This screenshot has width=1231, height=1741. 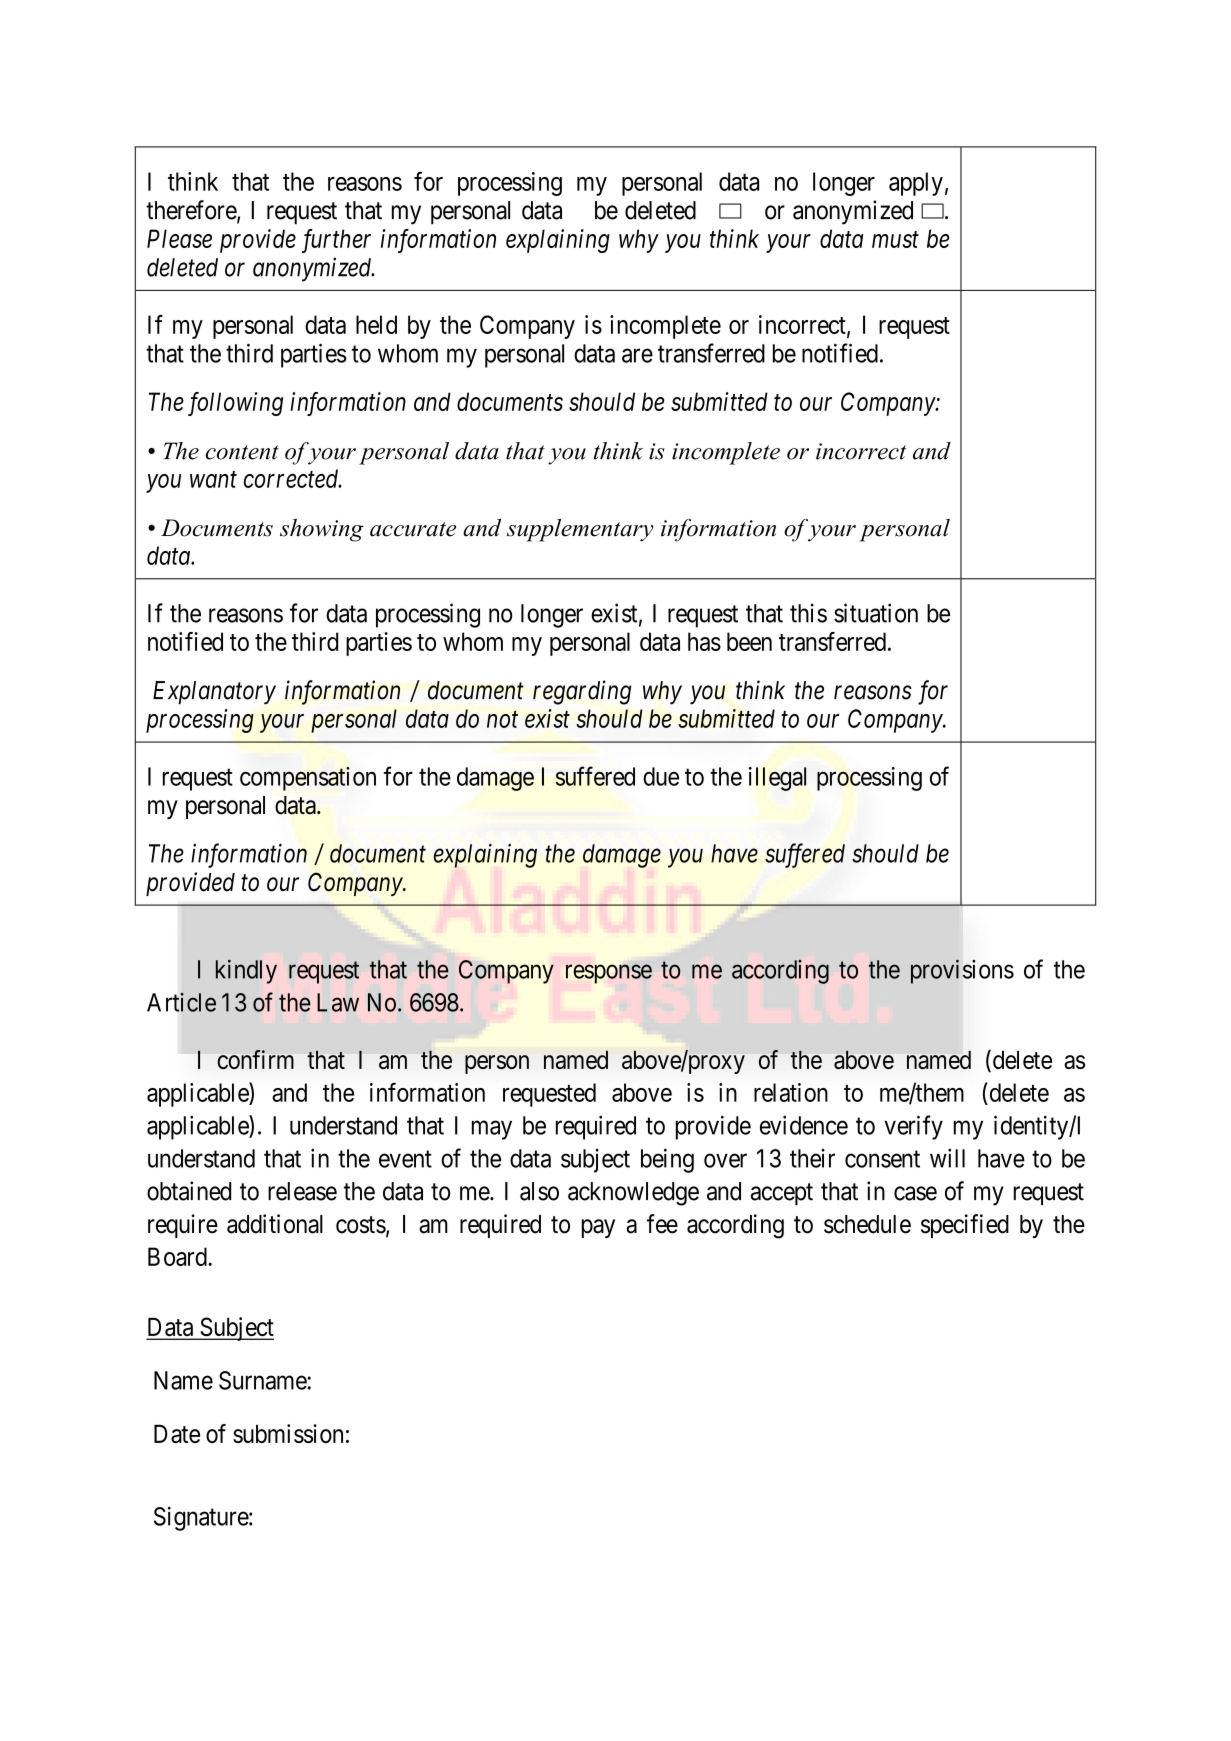 I want to click on situation, so click(x=876, y=613).
